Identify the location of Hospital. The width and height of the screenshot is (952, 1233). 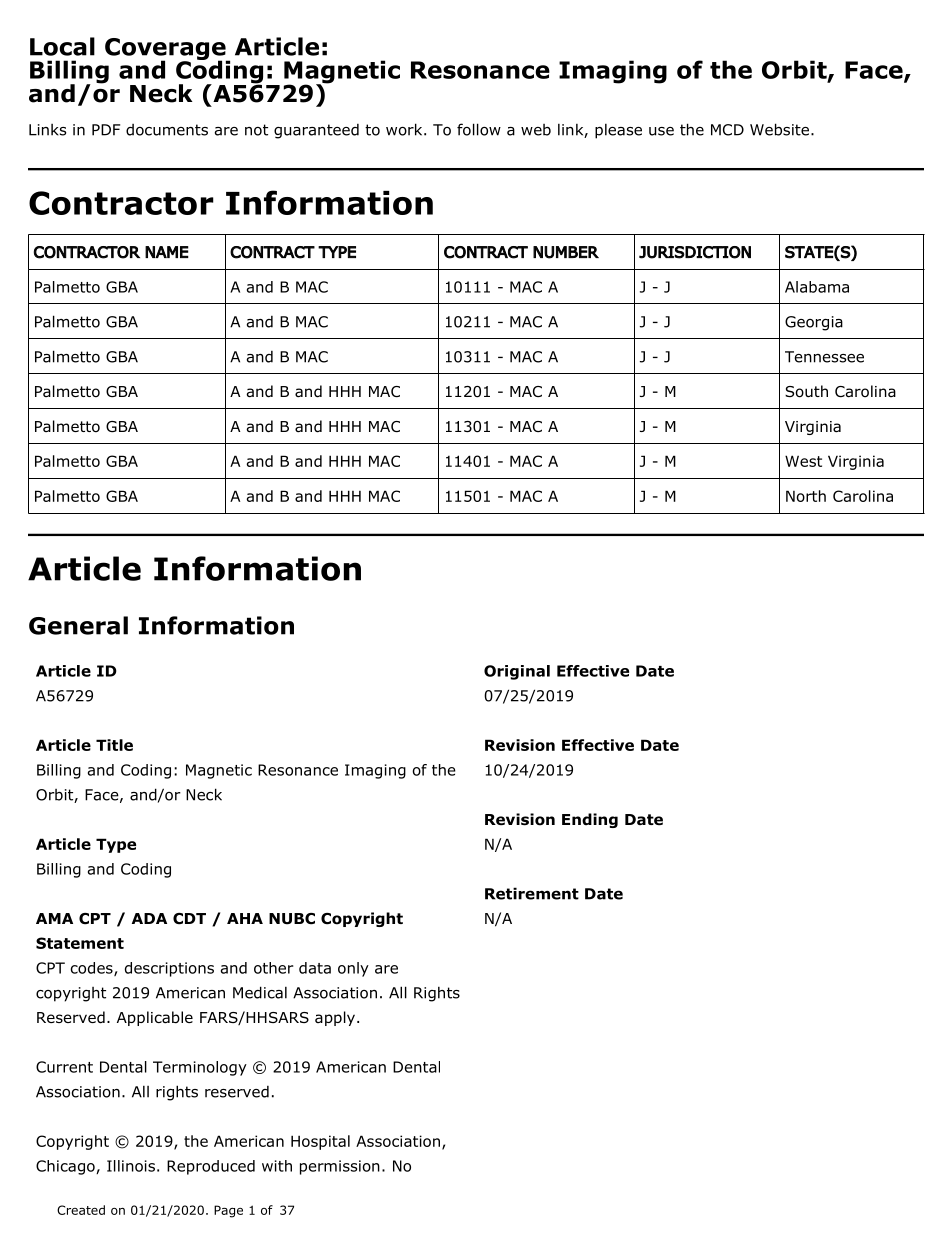
(320, 1142).
